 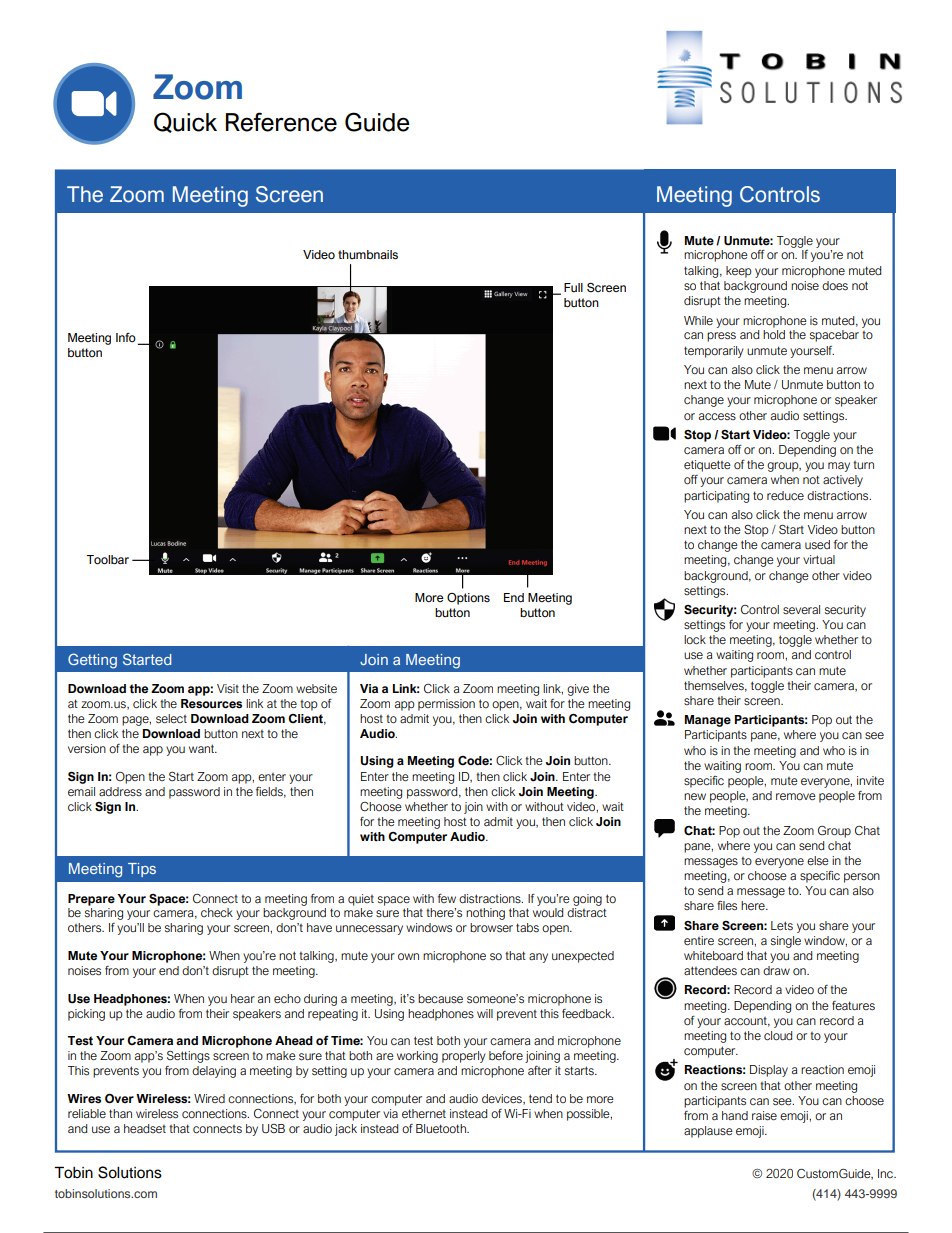 I want to click on thumbnails, so click(x=368, y=255).
